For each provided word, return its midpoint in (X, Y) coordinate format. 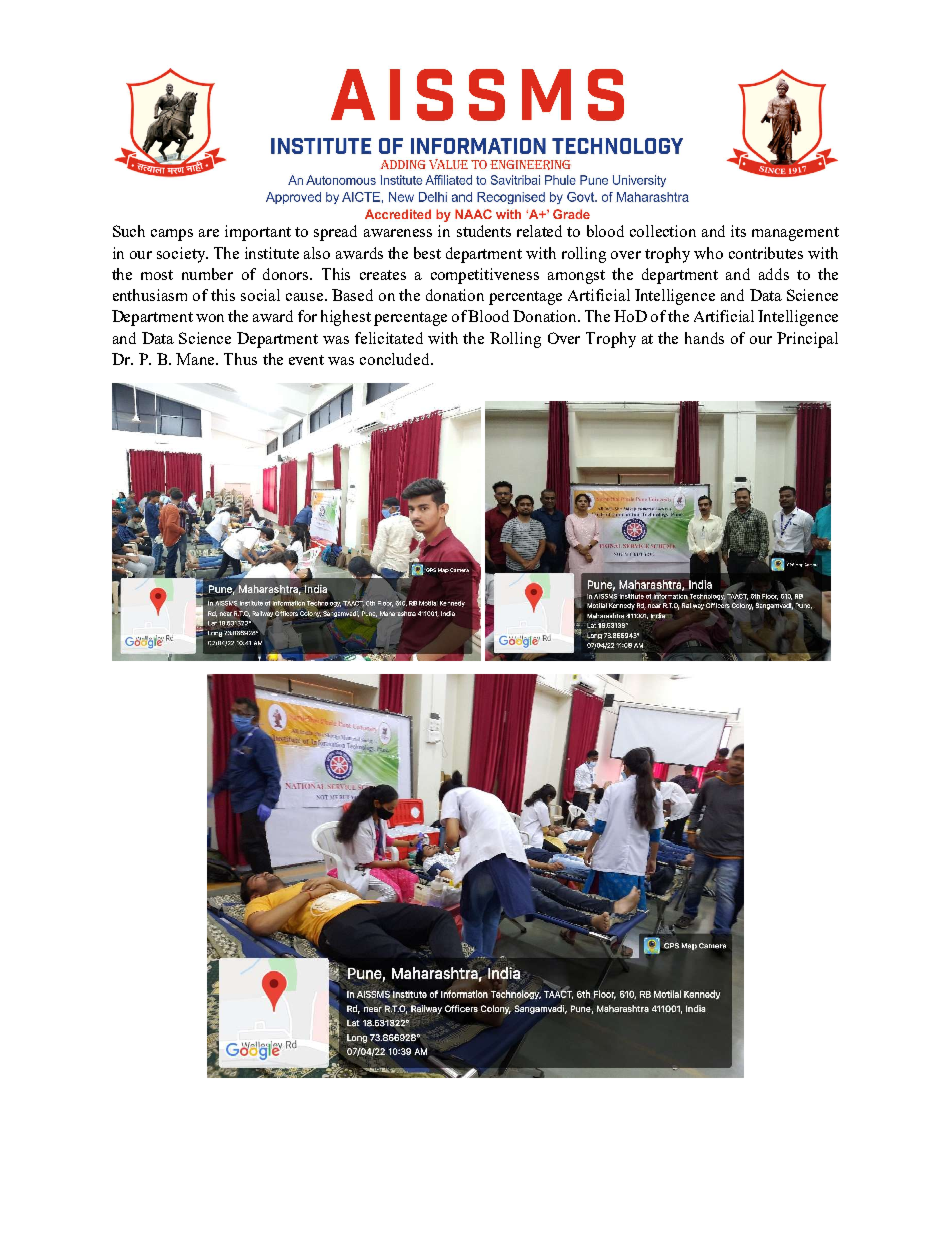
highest (346, 318)
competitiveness (485, 276)
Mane (197, 359)
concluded (396, 359)
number (207, 274)
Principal (807, 340)
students (484, 231)
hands (704, 338)
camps (172, 235)
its (738, 231)
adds (774, 274)
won (210, 318)
